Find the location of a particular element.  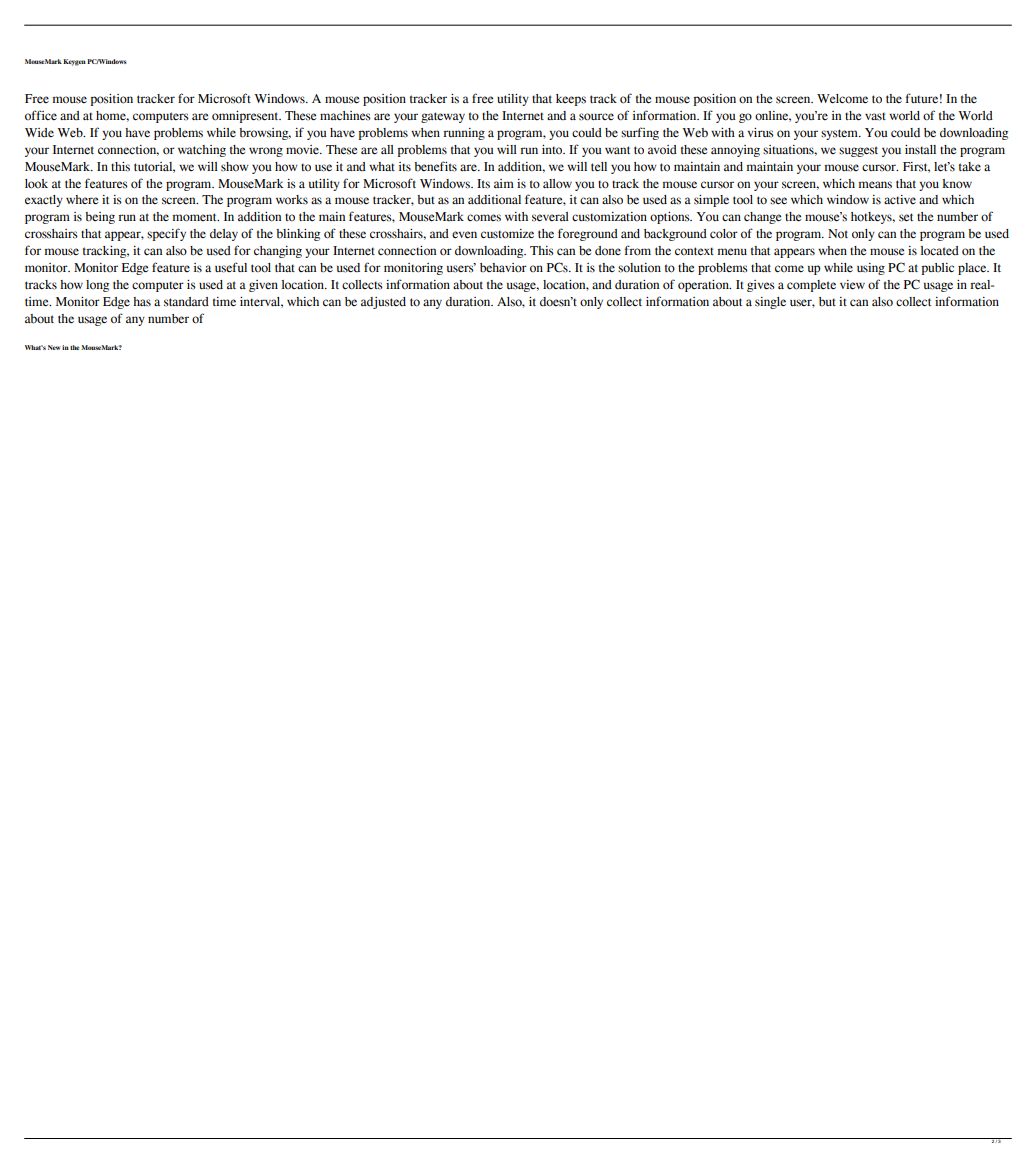

specify is located at coordinates (166, 234).
